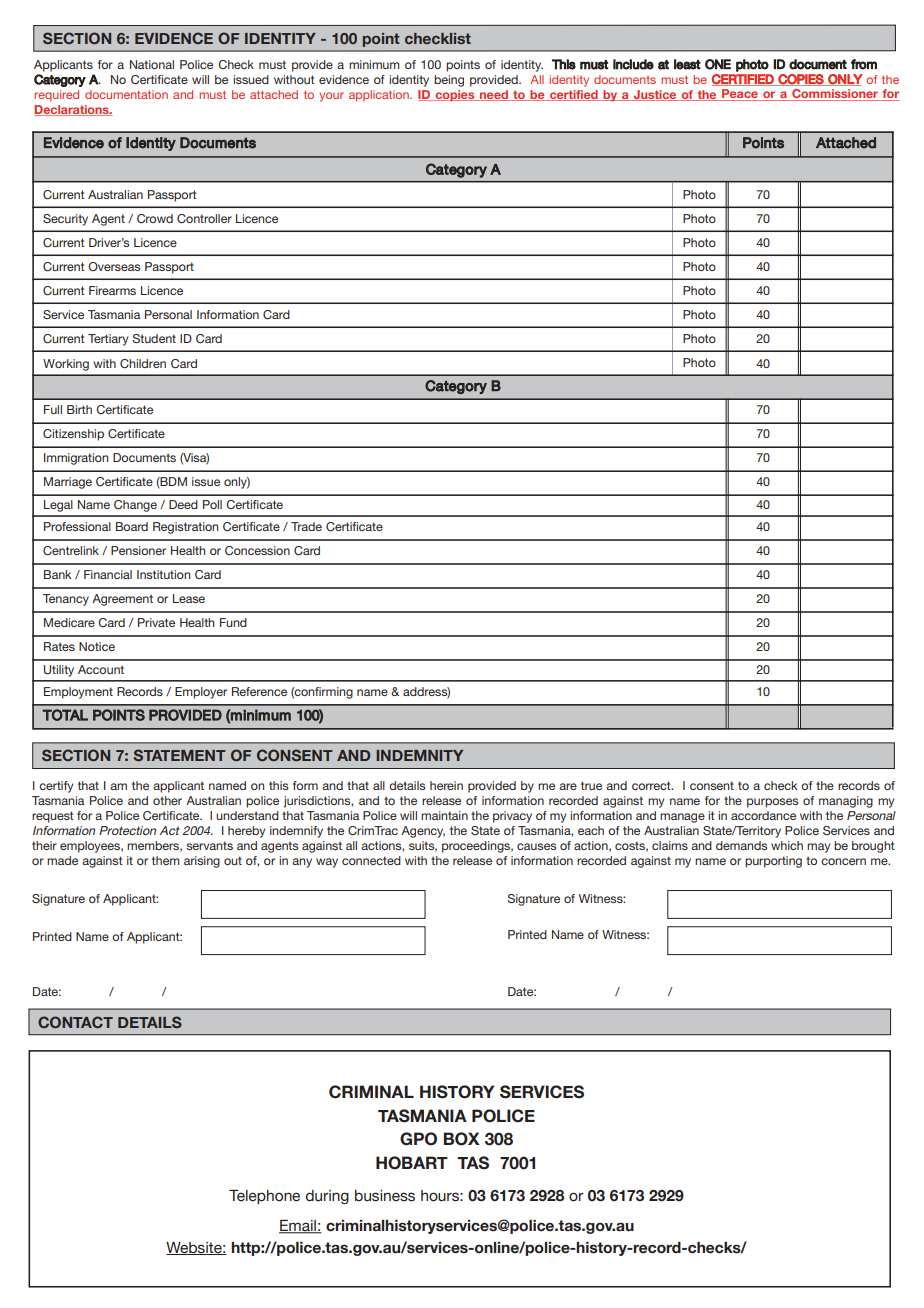 The width and height of the page is (924, 1308). Describe the element at coordinates (740, 95) in the page. I see `Peace` at that location.
